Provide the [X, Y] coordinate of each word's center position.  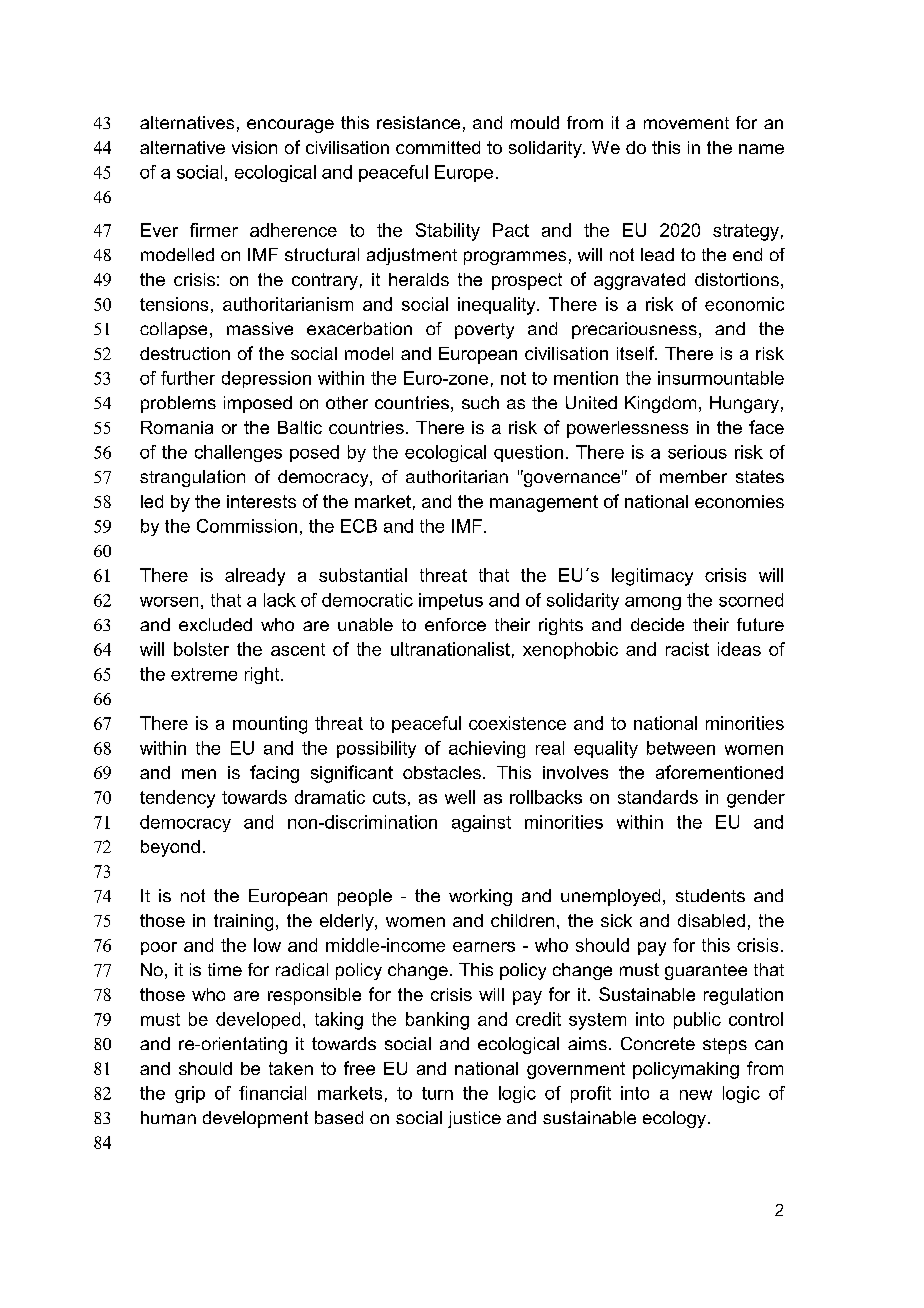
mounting [270, 725]
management [544, 503]
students [710, 895]
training [243, 922]
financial [272, 1093]
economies [739, 501]
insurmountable [721, 378]
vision [254, 147]
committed [438, 147]
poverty [484, 331]
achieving [487, 749]
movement [686, 123]
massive [260, 328]
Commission [247, 526]
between [681, 748]
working [480, 897]
